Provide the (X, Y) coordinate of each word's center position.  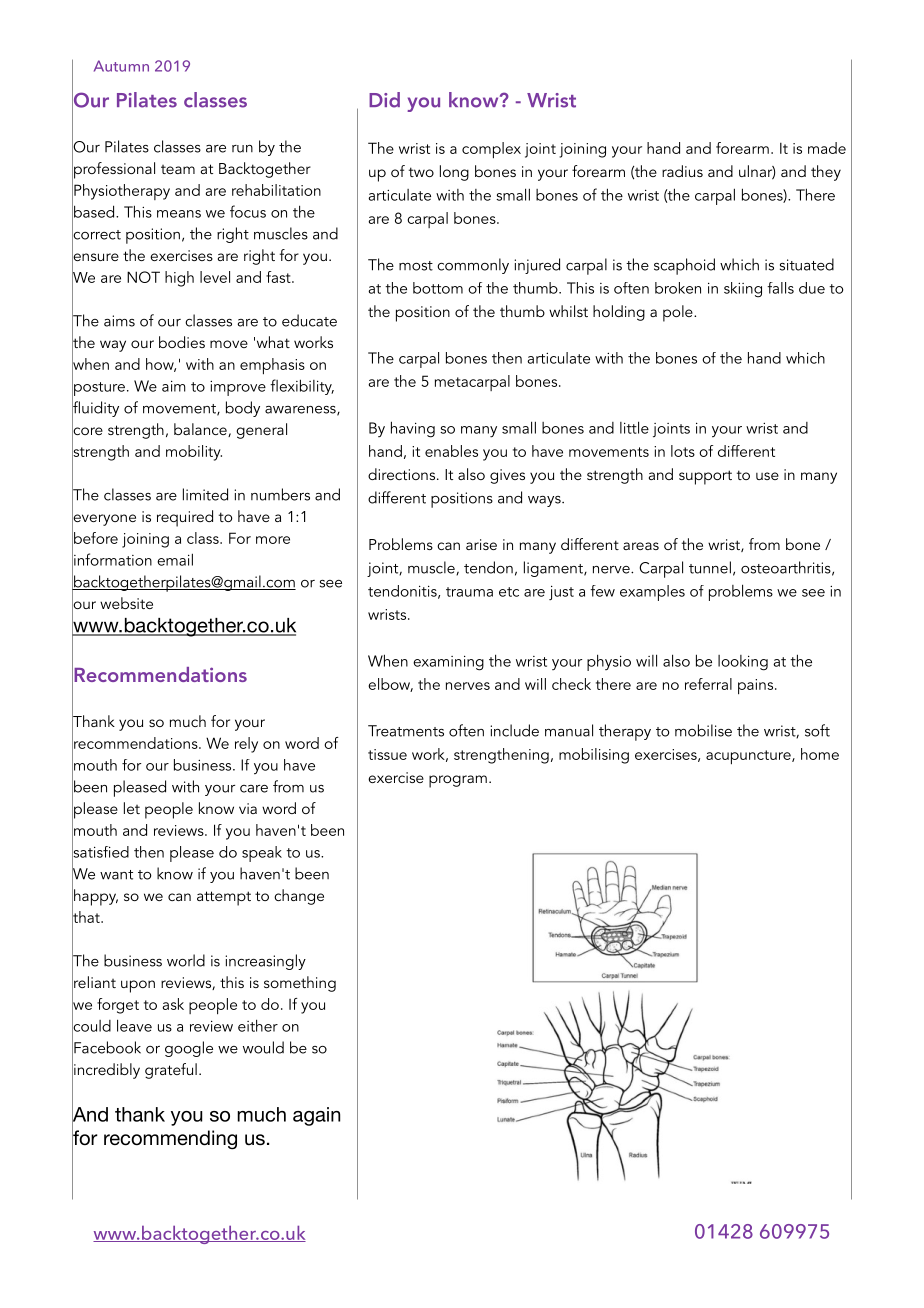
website (126, 603)
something (300, 984)
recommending (170, 1140)
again (316, 1116)
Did (384, 100)
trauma (469, 592)
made (827, 148)
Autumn (121, 66)
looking (743, 663)
